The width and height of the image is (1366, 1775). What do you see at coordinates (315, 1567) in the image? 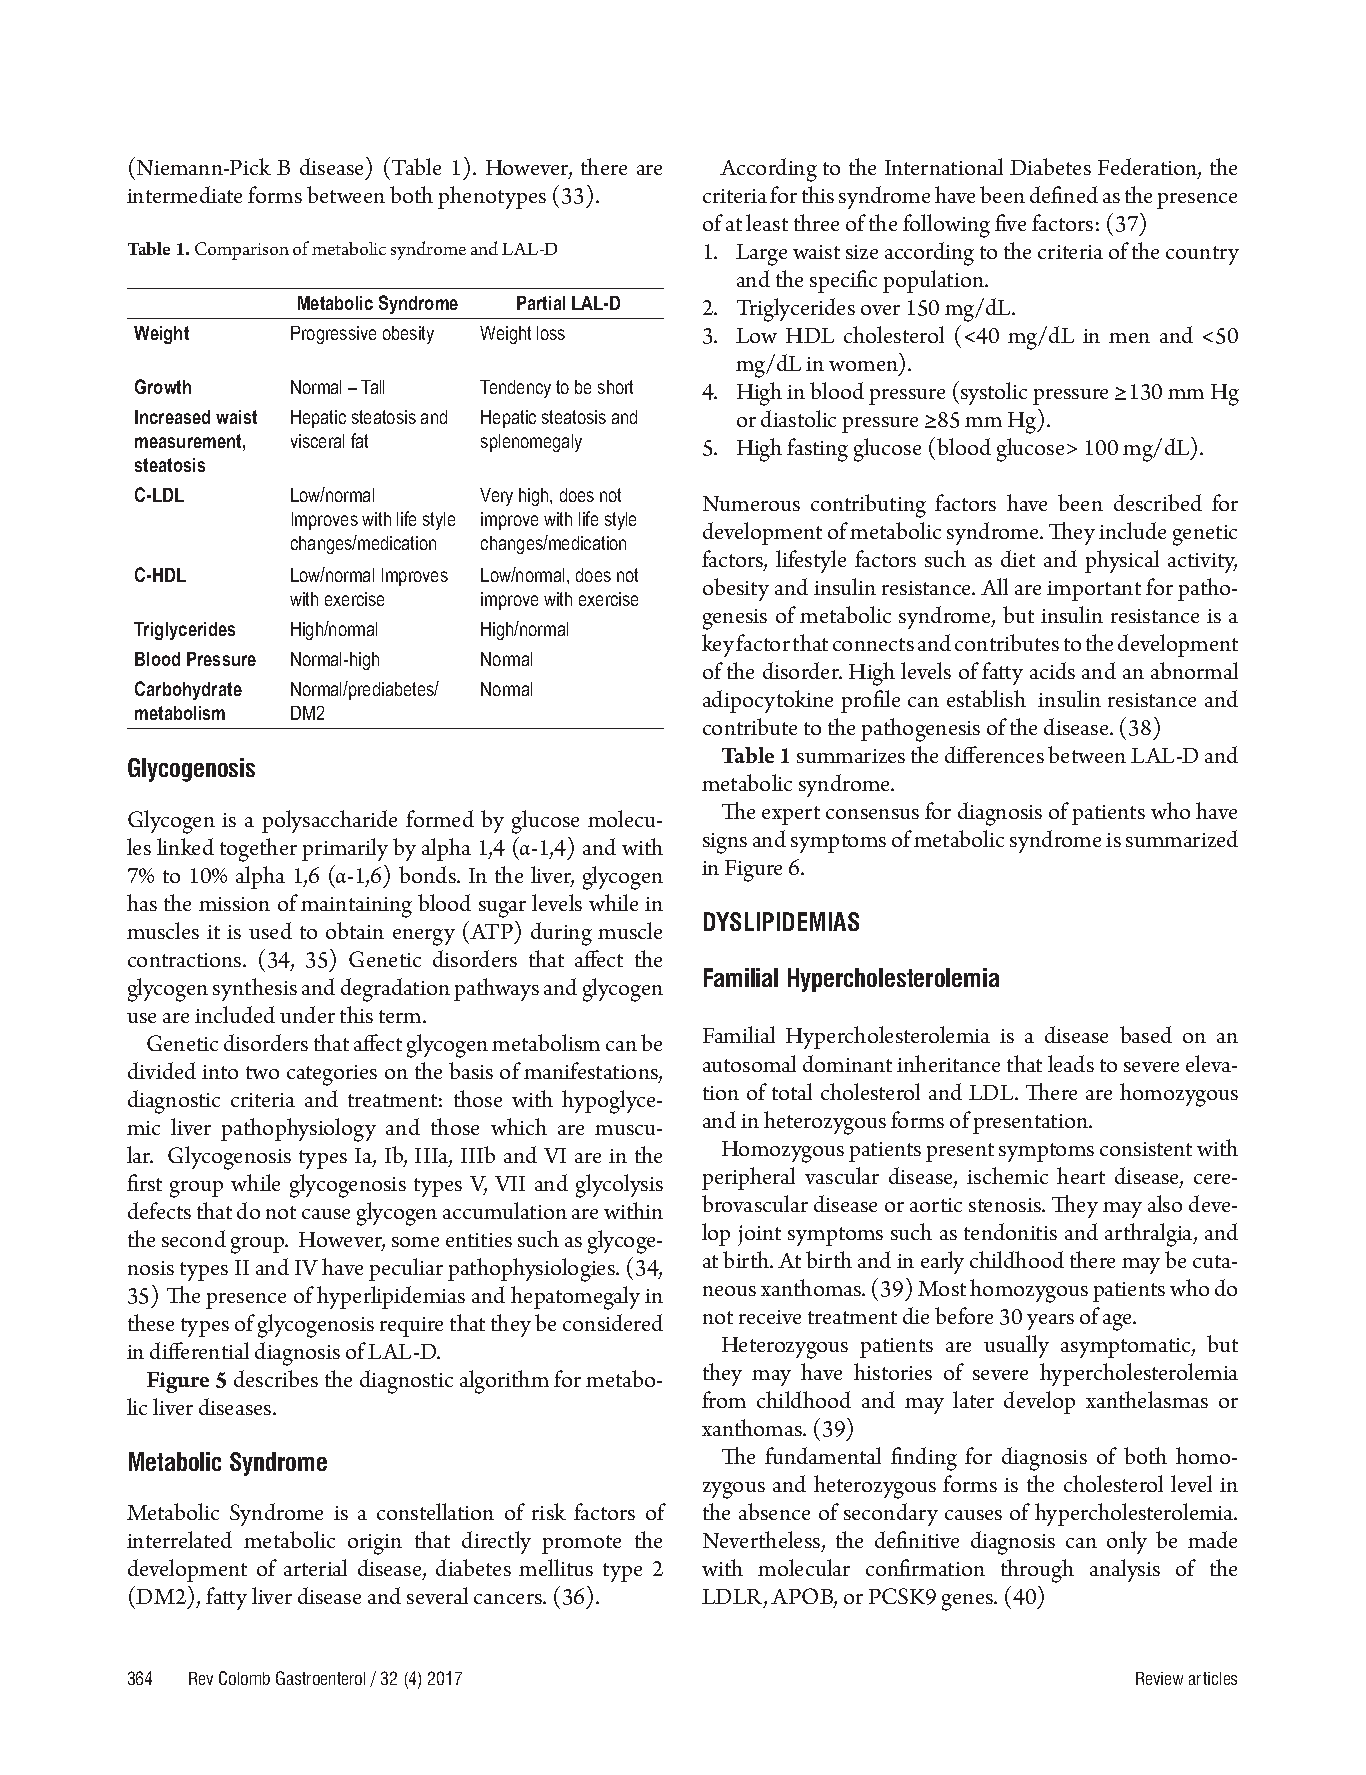
I see `arterial` at bounding box center [315, 1567].
